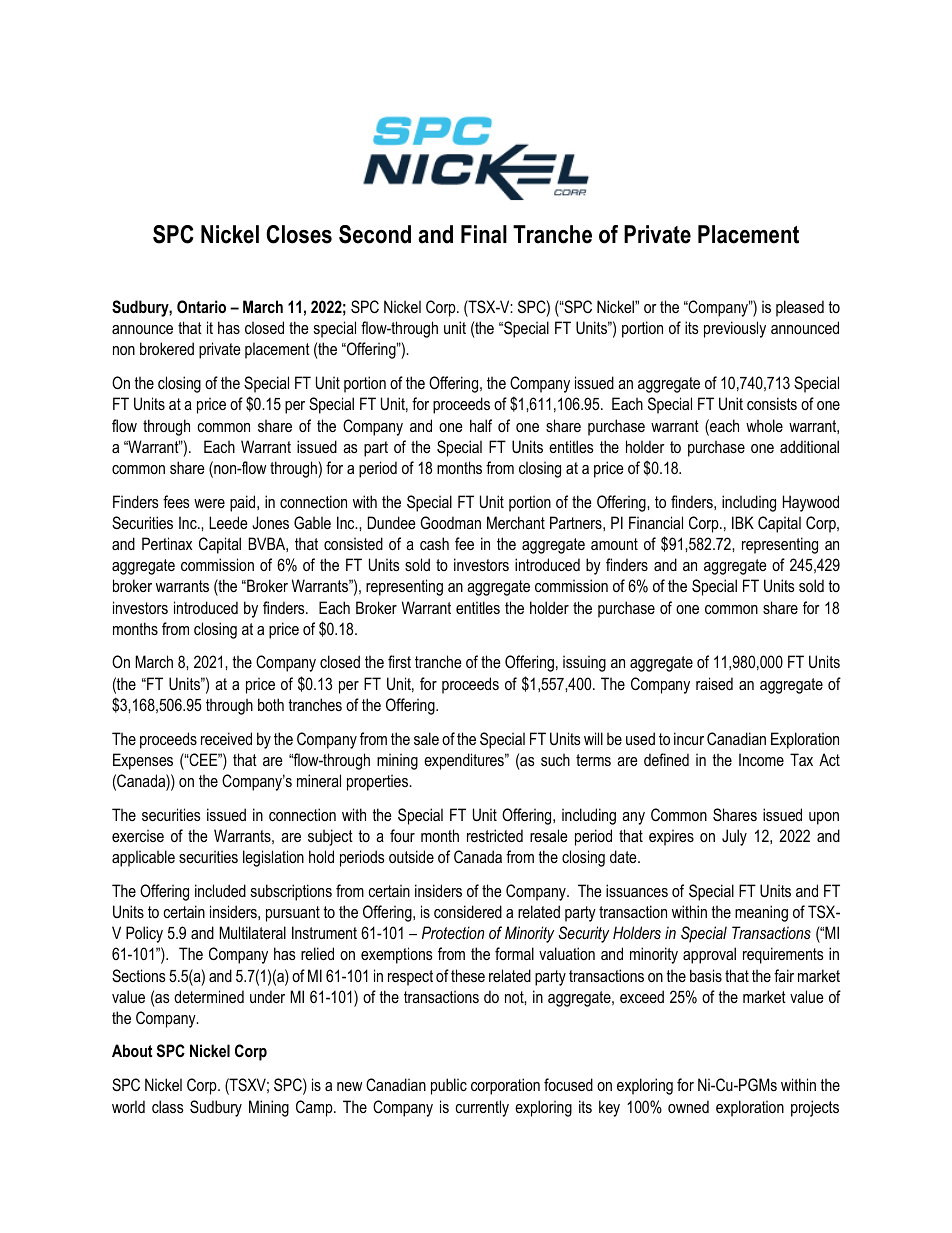  What do you see at coordinates (761, 913) in the image?
I see `meaning` at bounding box center [761, 913].
